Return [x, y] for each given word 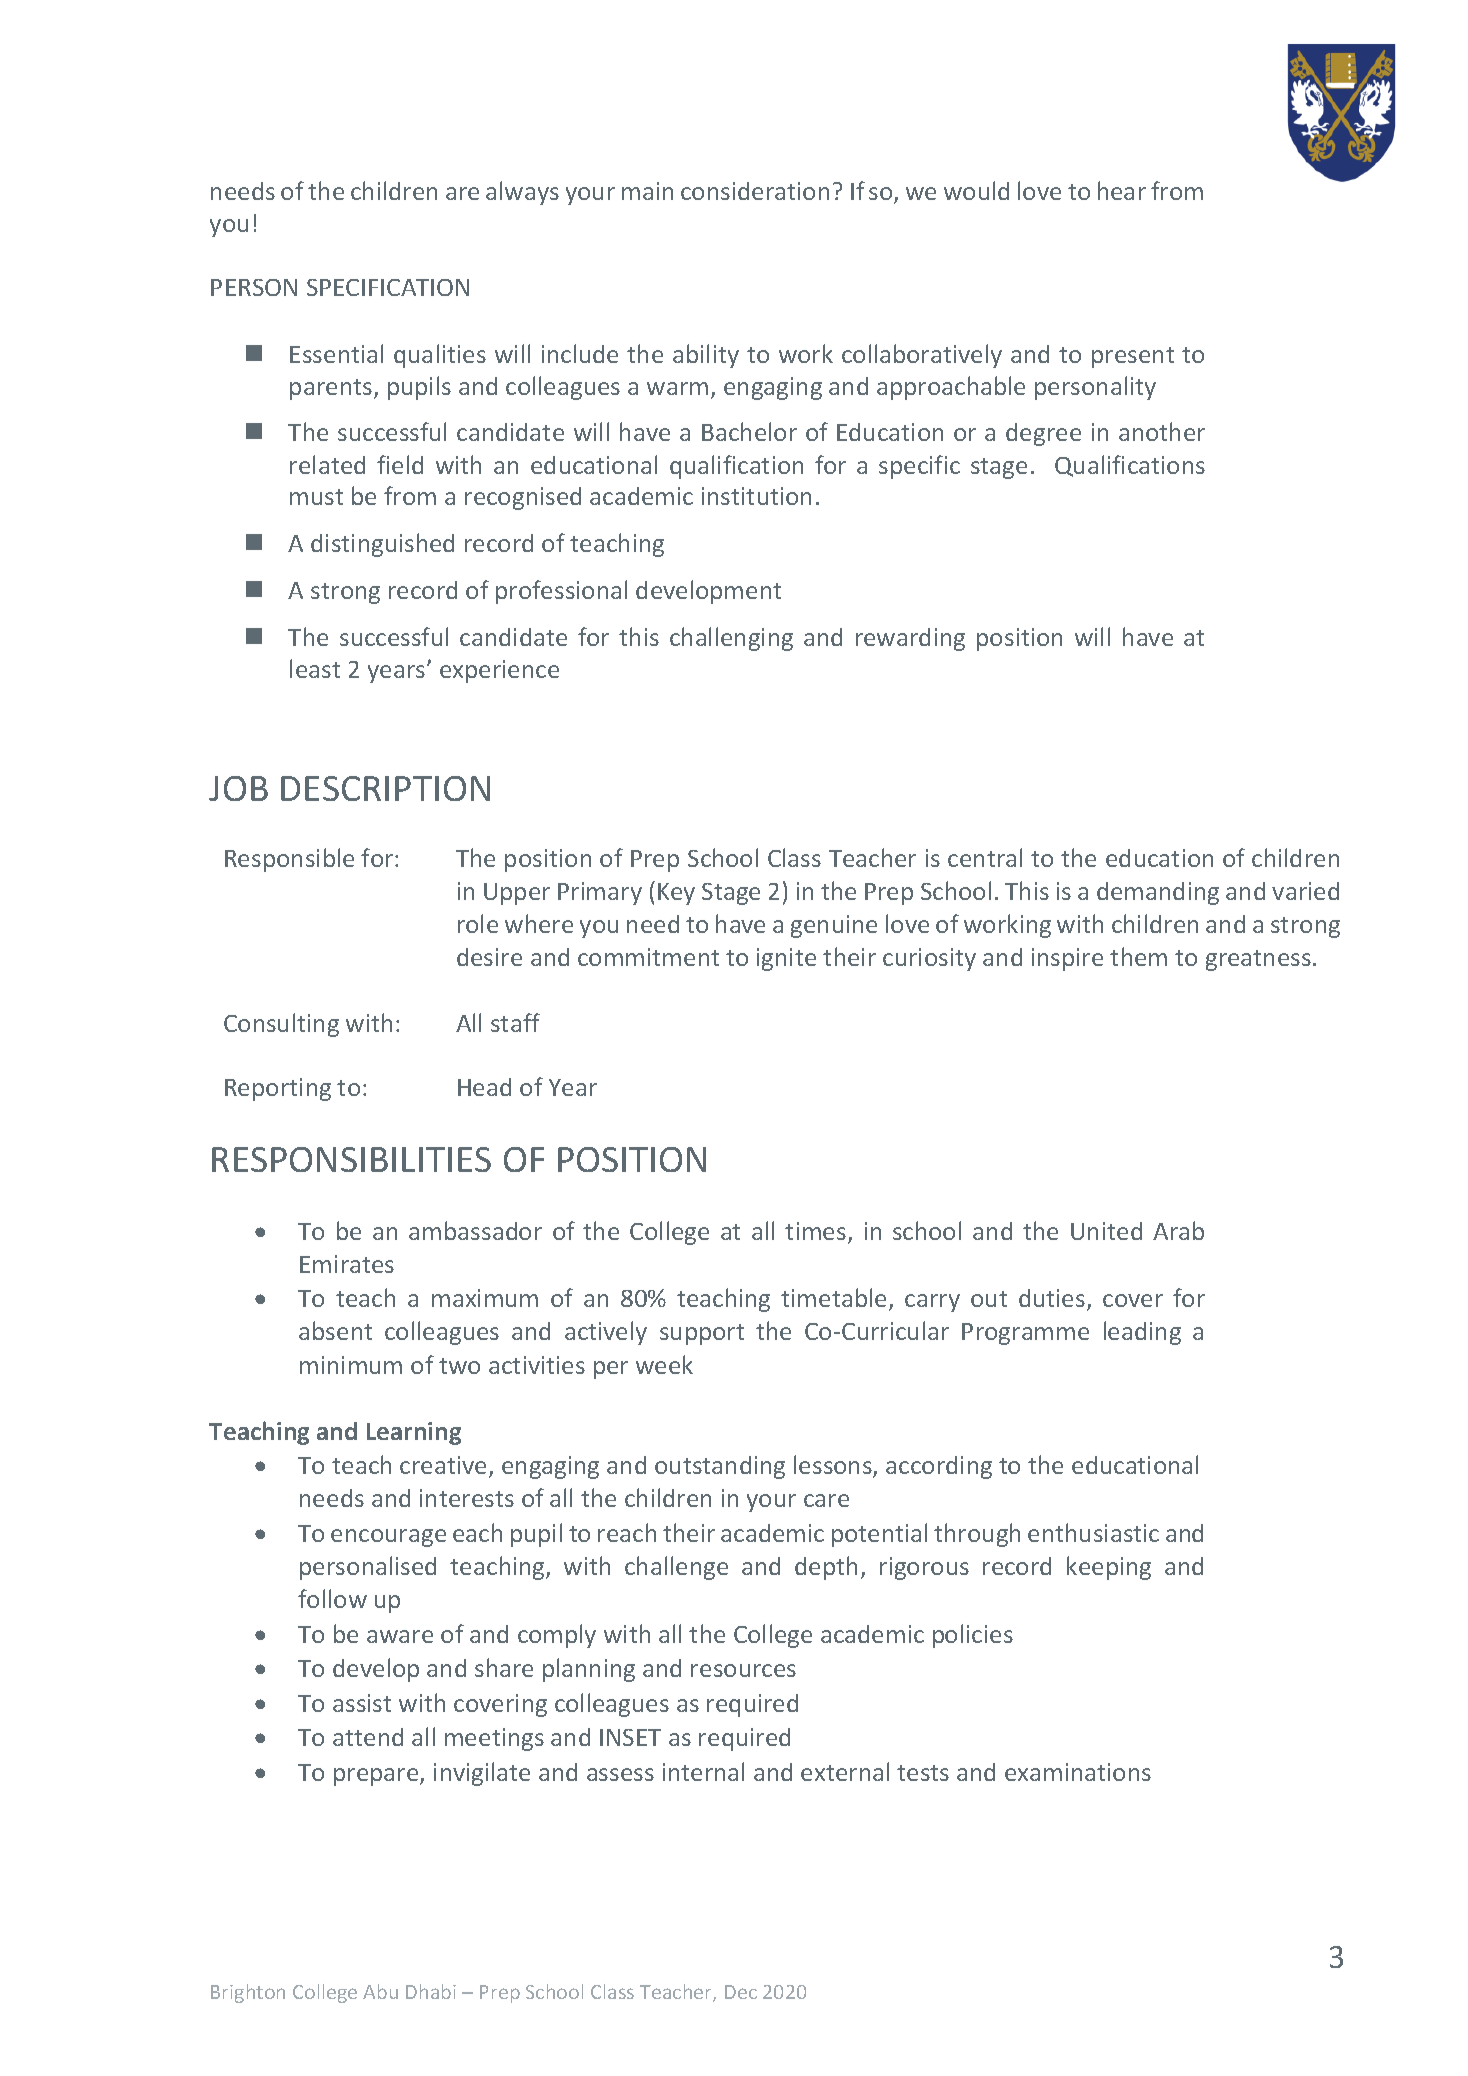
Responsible [289, 860]
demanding [1158, 893]
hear [1122, 190]
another [1162, 431]
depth [826, 1568]
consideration [755, 191]
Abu [380, 1991]
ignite [786, 959]
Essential [336, 353]
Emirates [347, 1264]
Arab [1178, 1230]
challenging [731, 639]
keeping [1109, 1568]
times [815, 1231]
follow [332, 1598]
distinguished [382, 545]
